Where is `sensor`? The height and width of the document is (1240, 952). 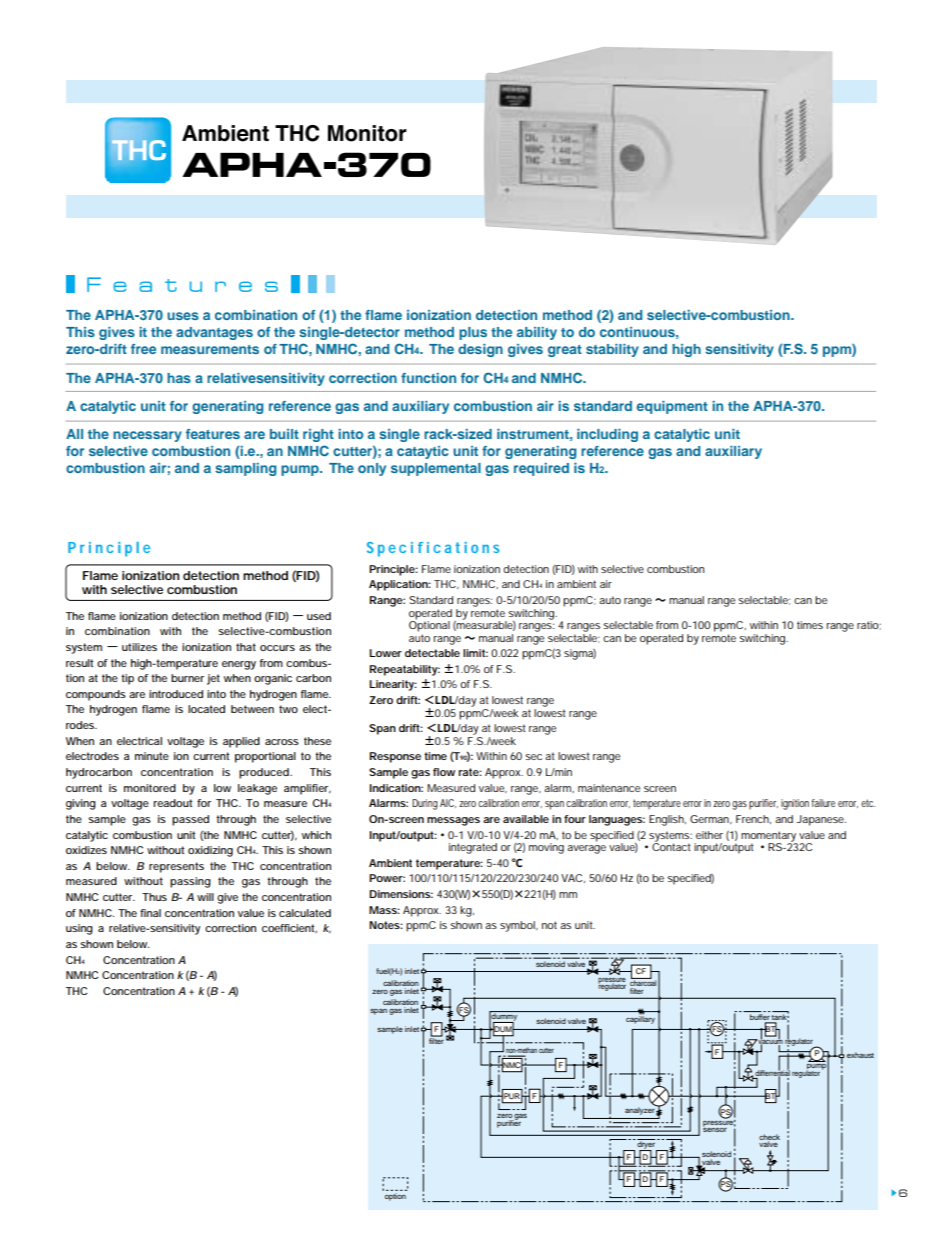
sensor is located at coordinates (715, 1129).
